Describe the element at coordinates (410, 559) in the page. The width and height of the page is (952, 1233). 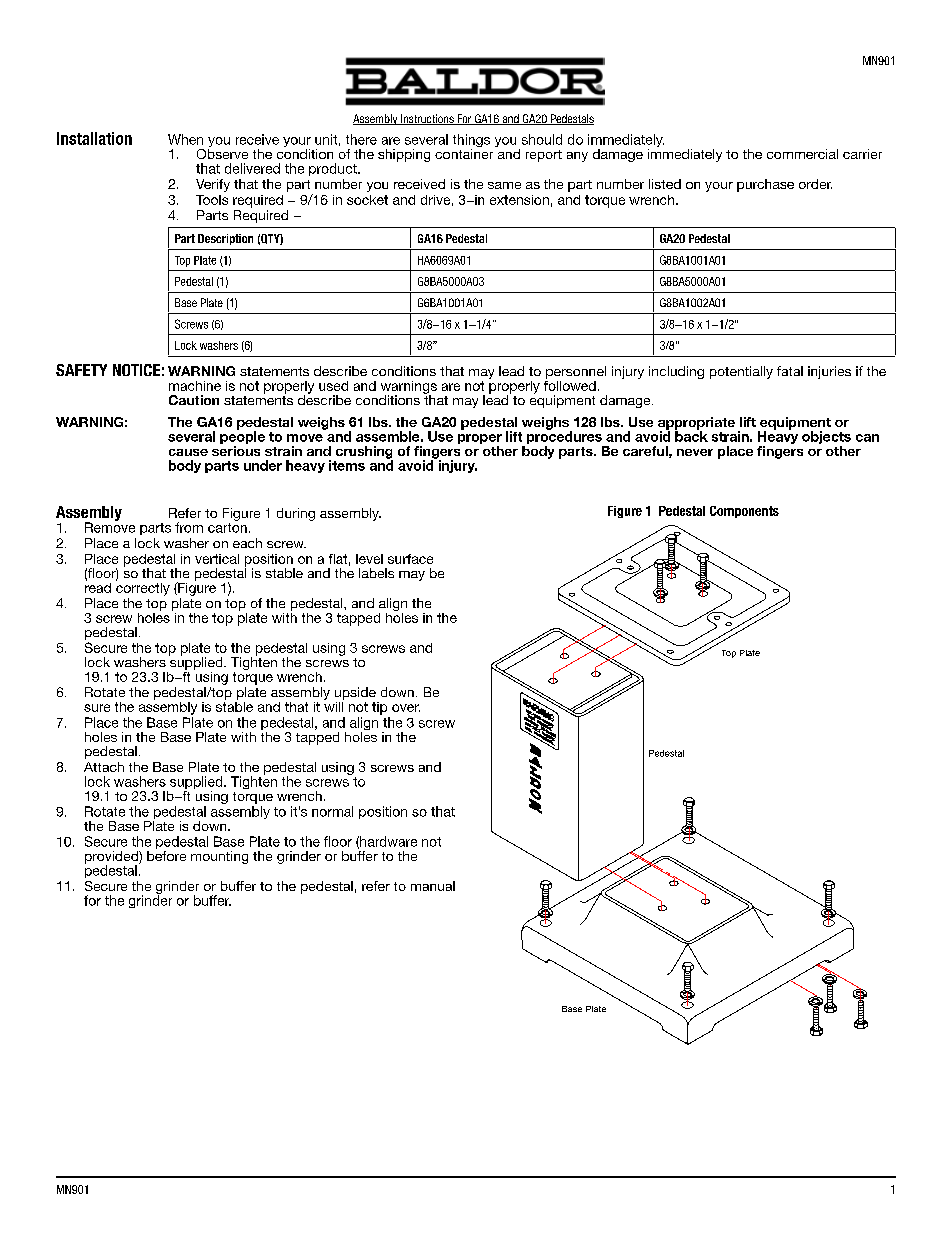
I see `surface` at that location.
